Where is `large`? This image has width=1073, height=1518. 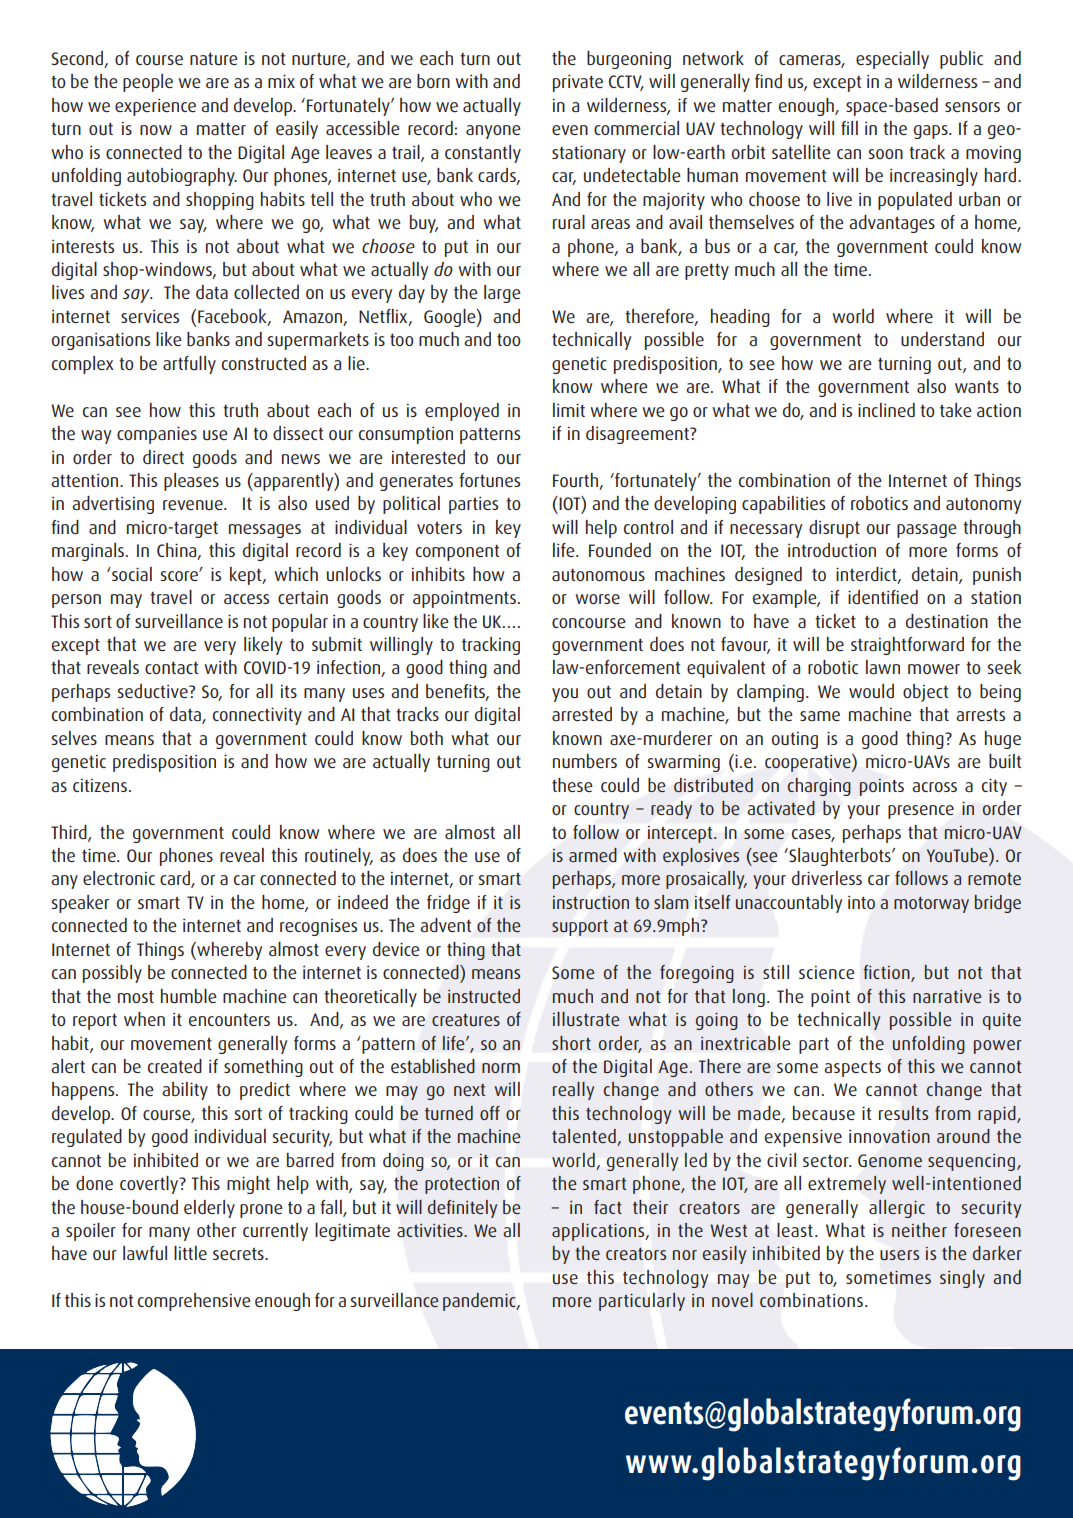
large is located at coordinates (502, 294).
